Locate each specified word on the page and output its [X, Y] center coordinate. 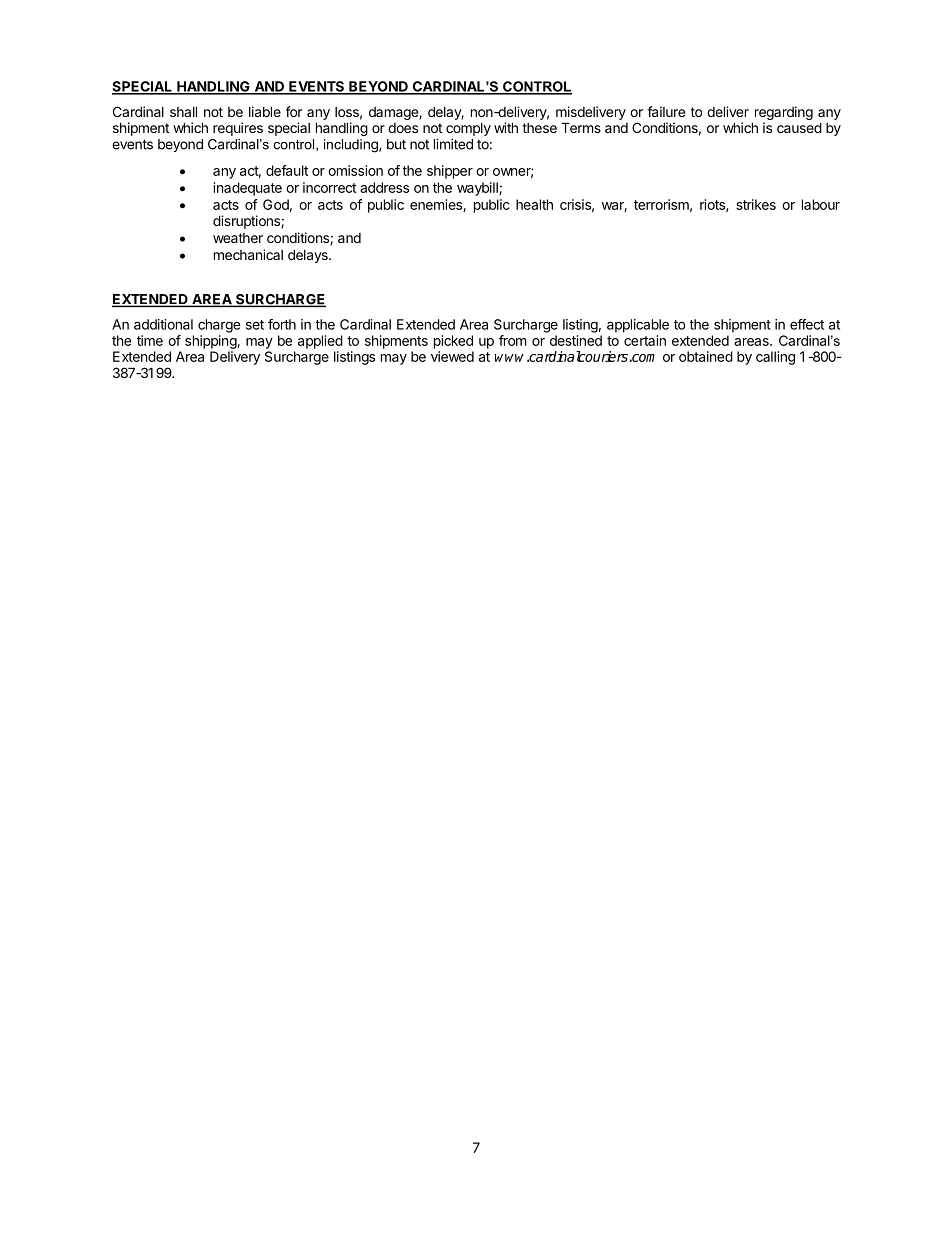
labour [821, 204]
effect [807, 324]
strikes [756, 204]
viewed [452, 356]
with [506, 127]
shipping [211, 342]
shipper [450, 172]
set [255, 325]
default [287, 170]
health [534, 204]
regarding [784, 113]
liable [265, 111]
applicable [638, 326]
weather [238, 238]
